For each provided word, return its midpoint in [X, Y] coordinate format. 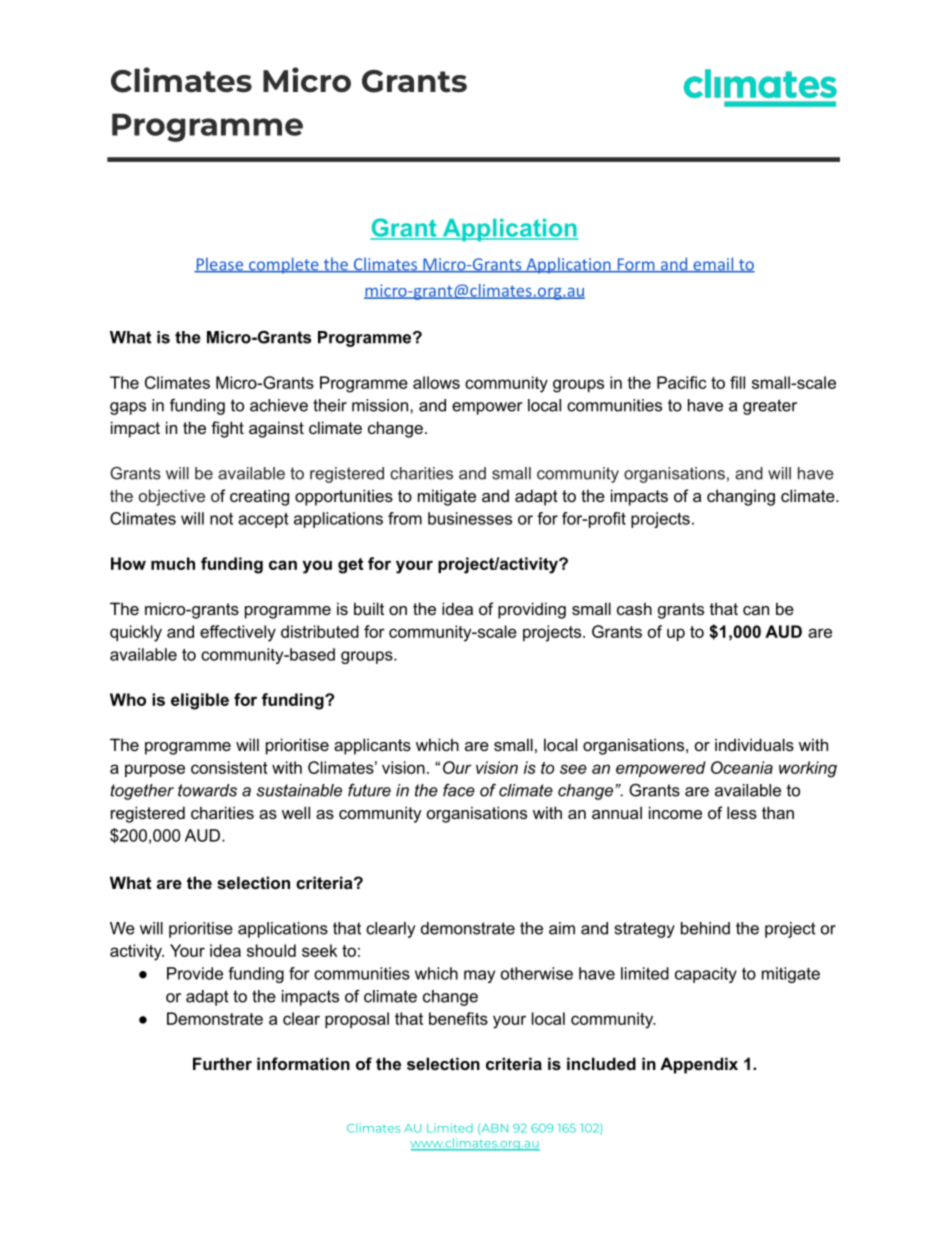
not [221, 519]
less [742, 812]
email [713, 265]
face [459, 790]
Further [222, 1063]
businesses [470, 518]
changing [741, 497]
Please [219, 265]
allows [436, 382]
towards [207, 790]
